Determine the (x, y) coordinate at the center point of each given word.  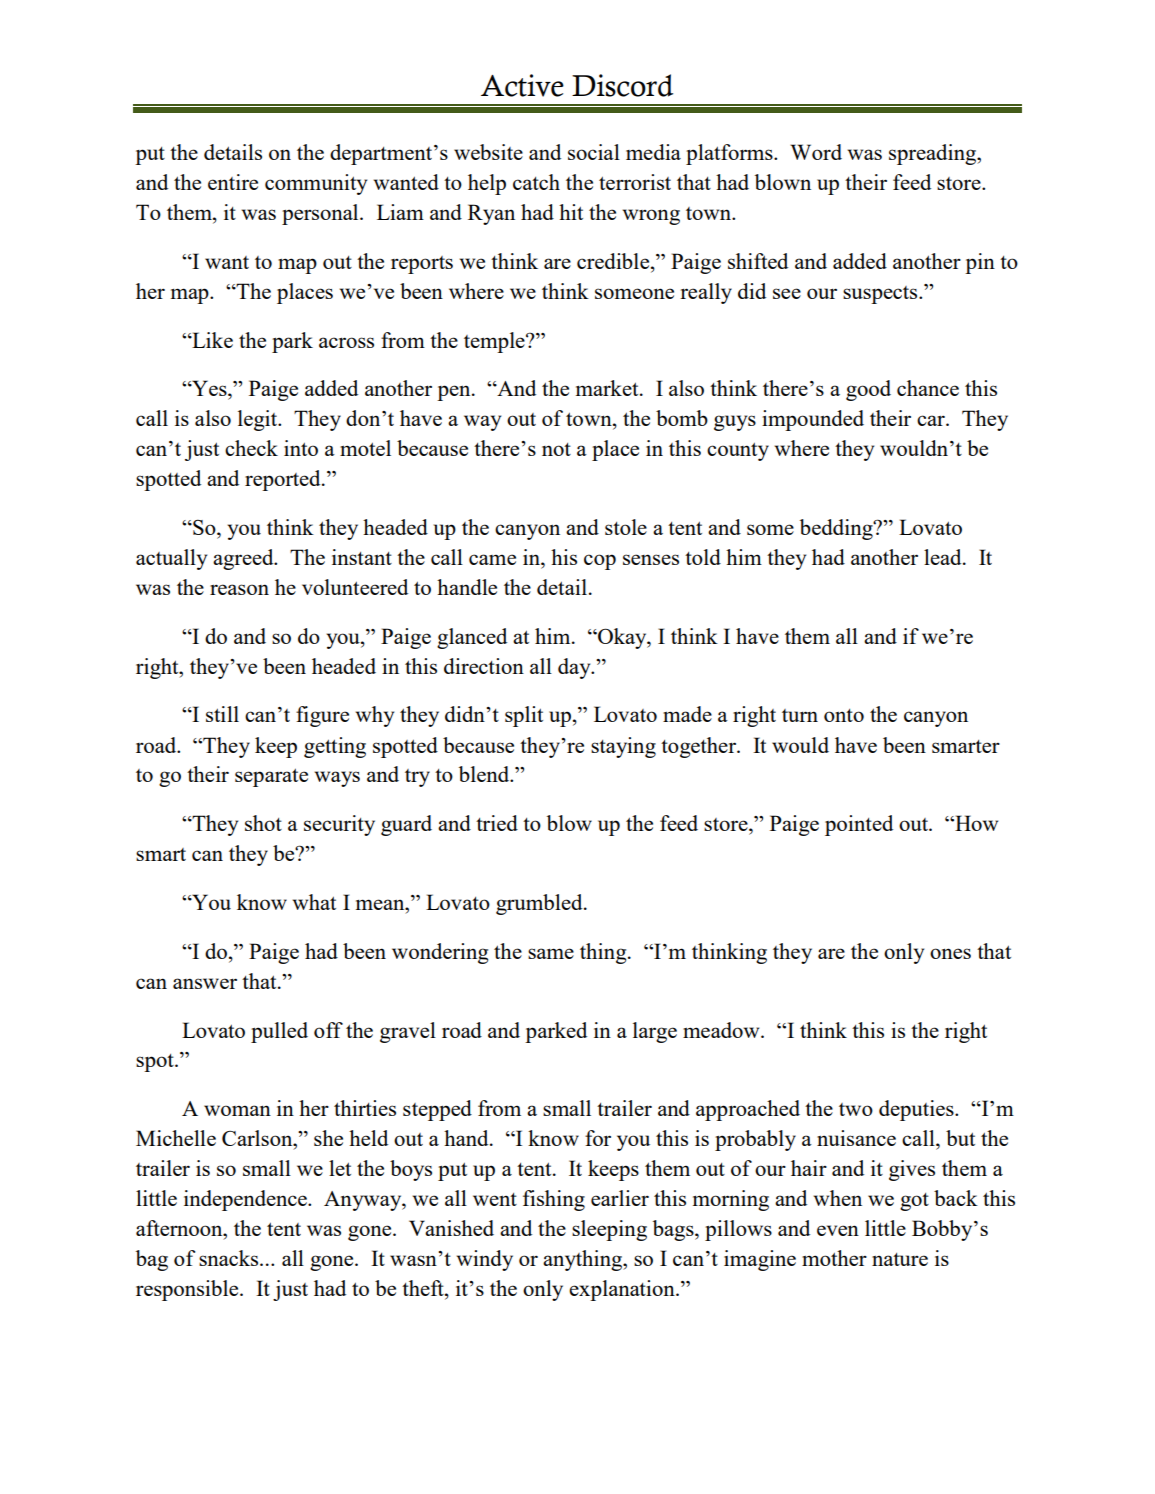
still (222, 714)
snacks (230, 1258)
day (575, 668)
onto (844, 715)
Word (816, 152)
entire (233, 182)
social (594, 152)
